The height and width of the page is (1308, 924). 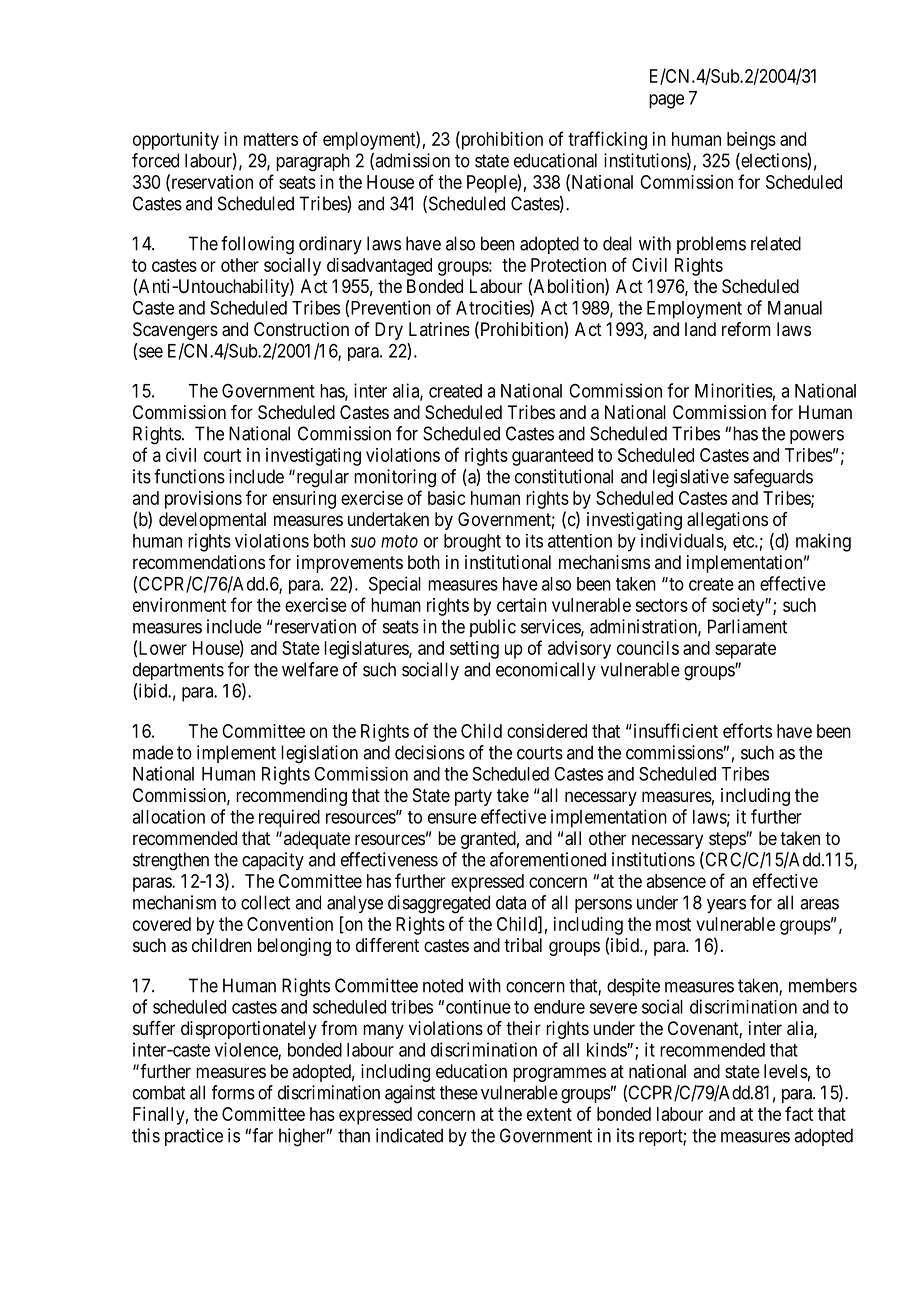 What do you see at coordinates (291, 797) in the page?
I see `recommending` at bounding box center [291, 797].
